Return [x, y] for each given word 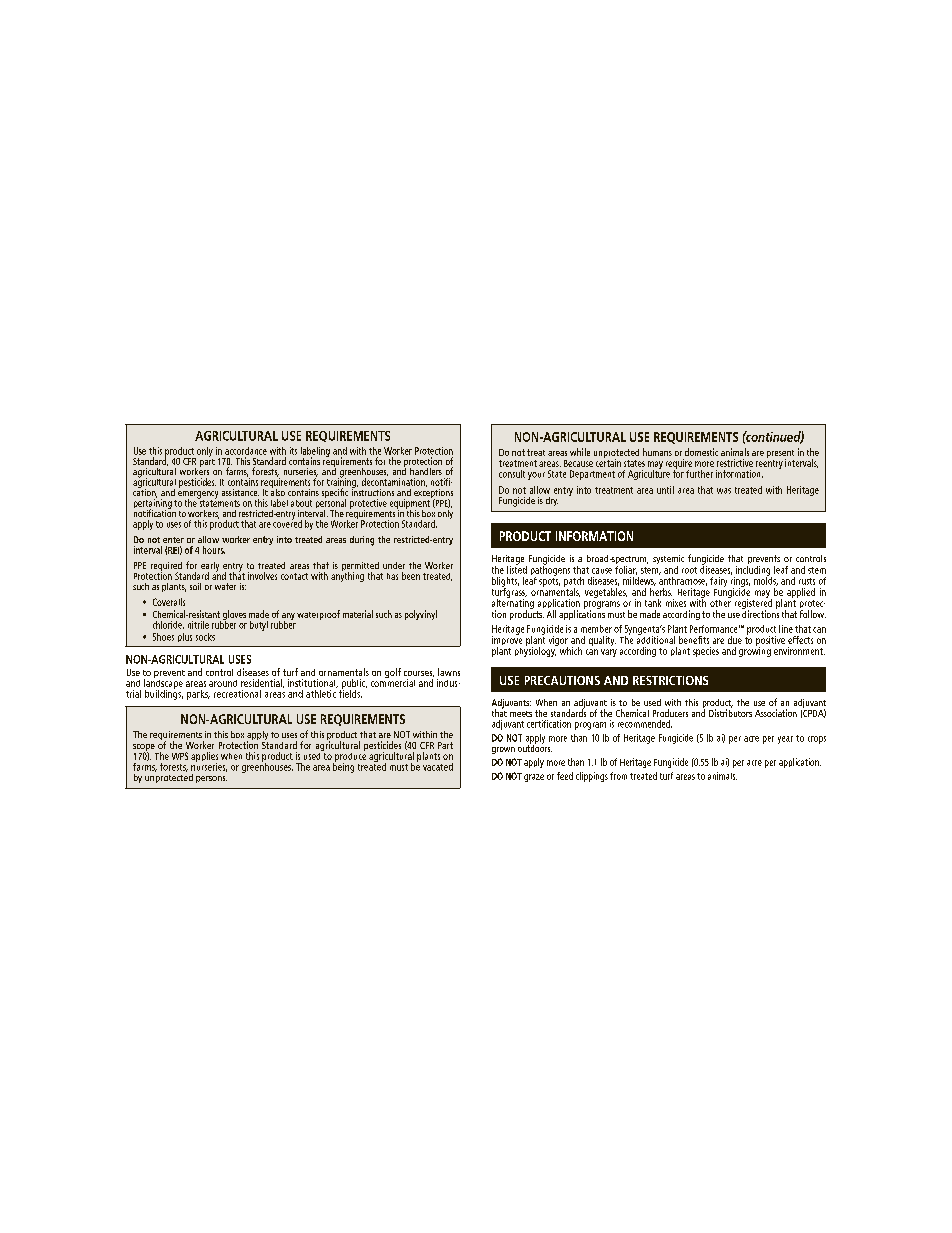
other [720, 602]
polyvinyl [421, 615]
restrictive [735, 463]
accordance [246, 451]
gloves [234, 616]
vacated [438, 767]
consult [512, 474]
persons [211, 779]
